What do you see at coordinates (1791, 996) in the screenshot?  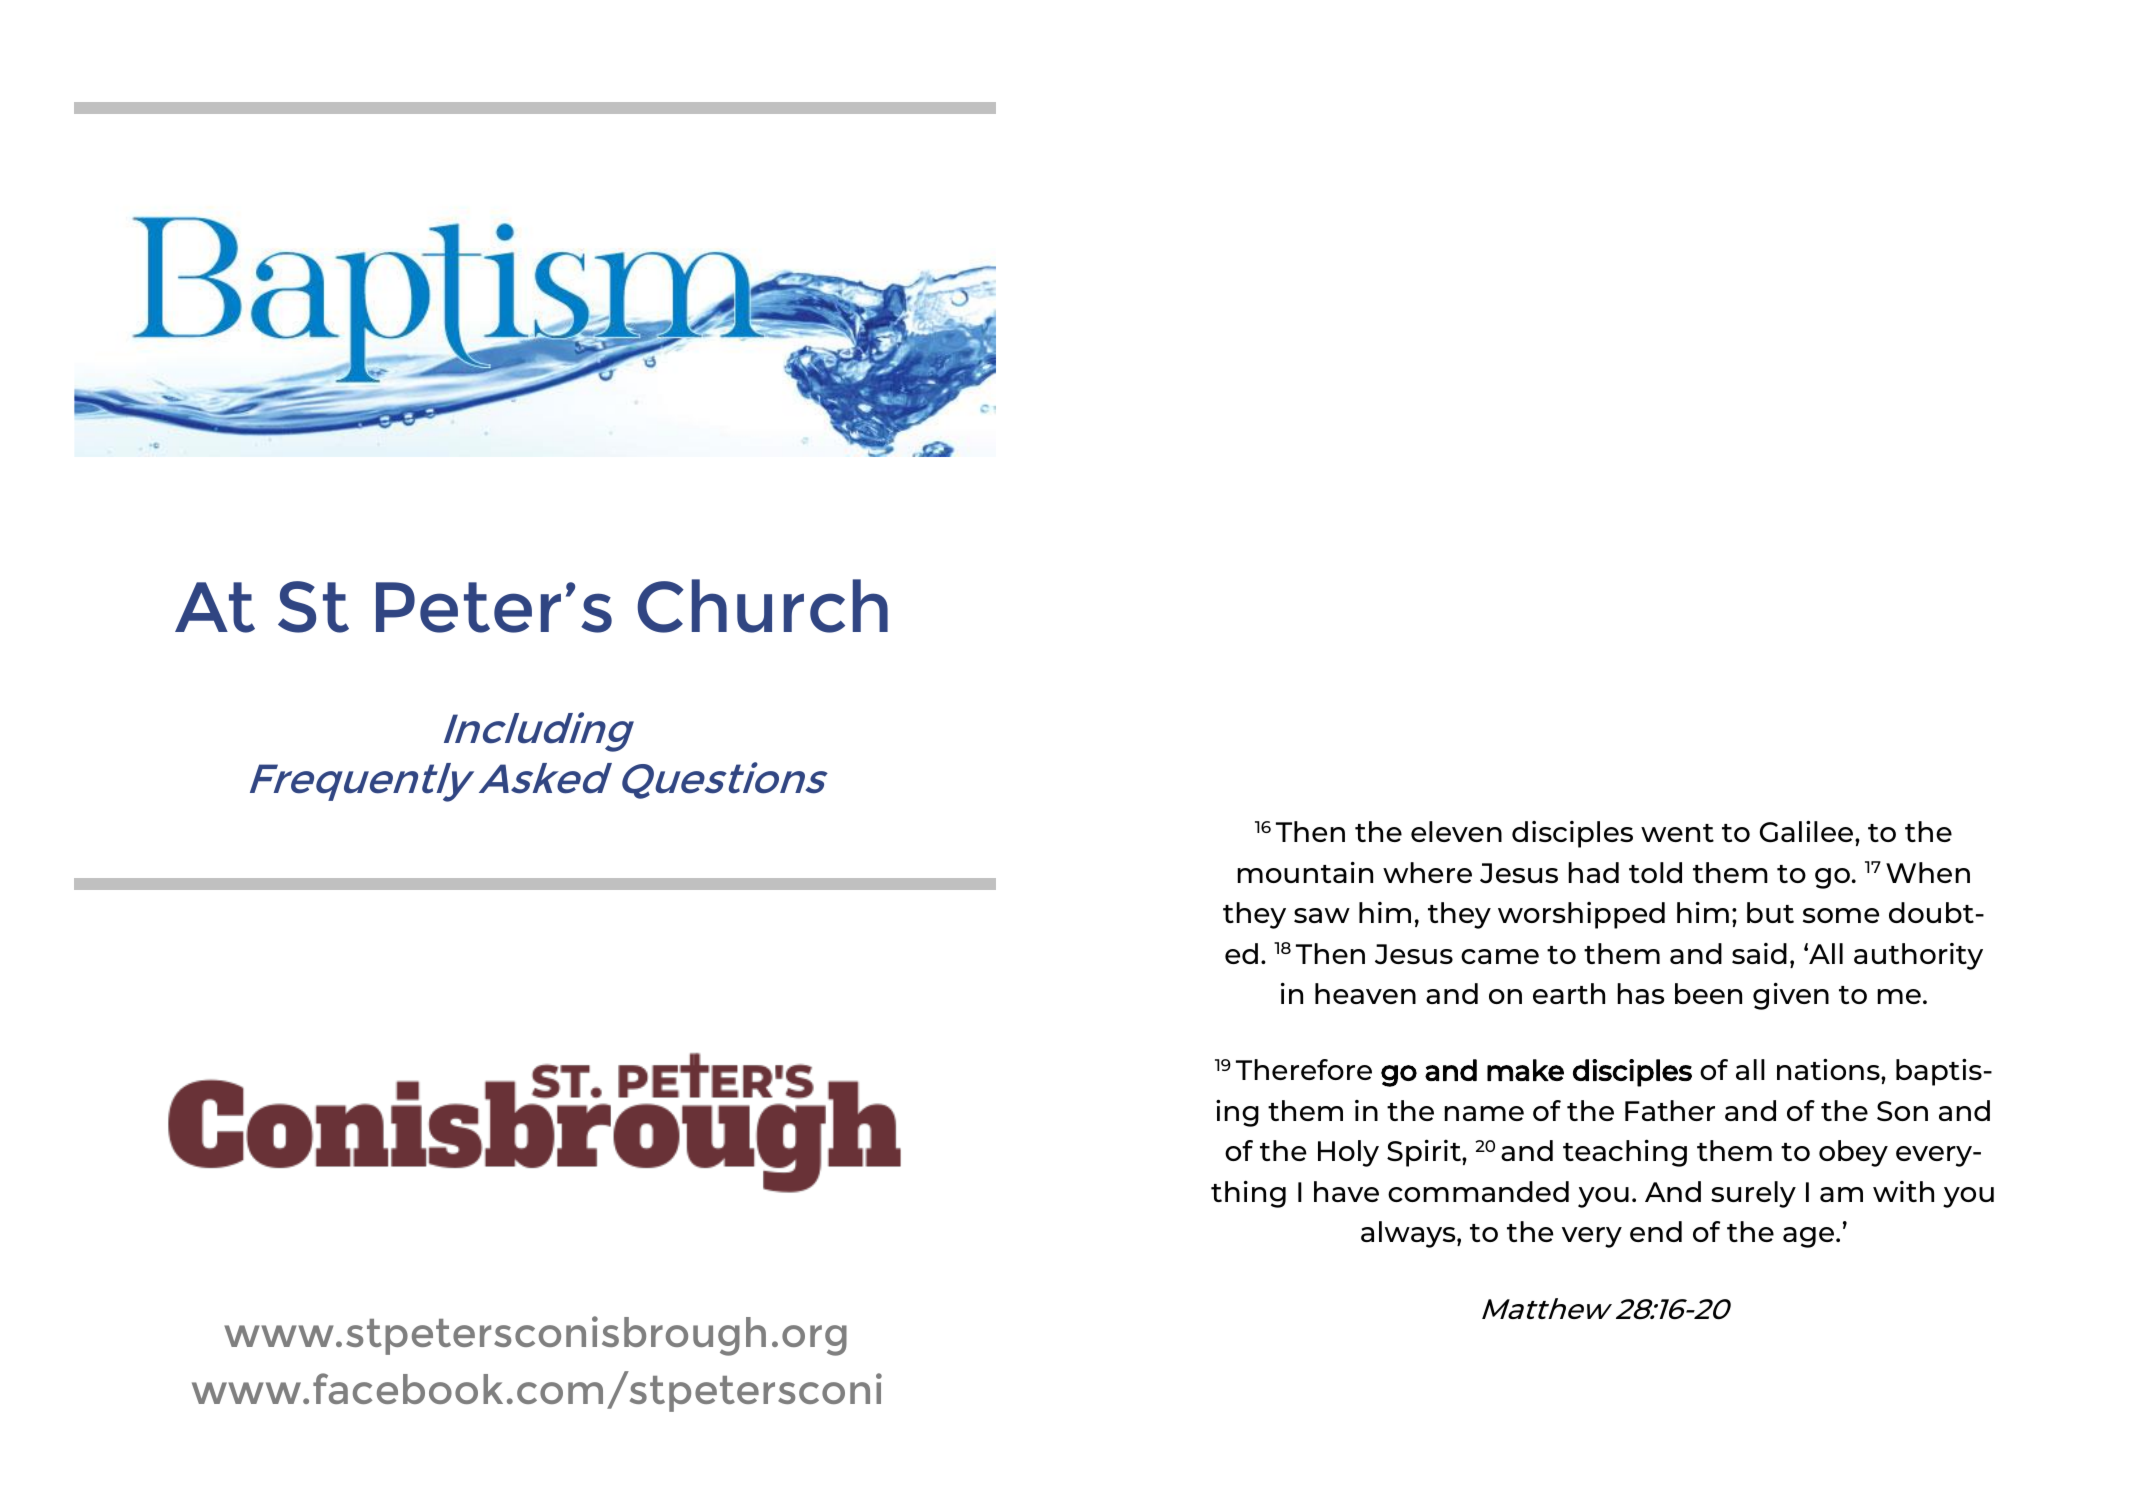 I see `given` at bounding box center [1791, 996].
